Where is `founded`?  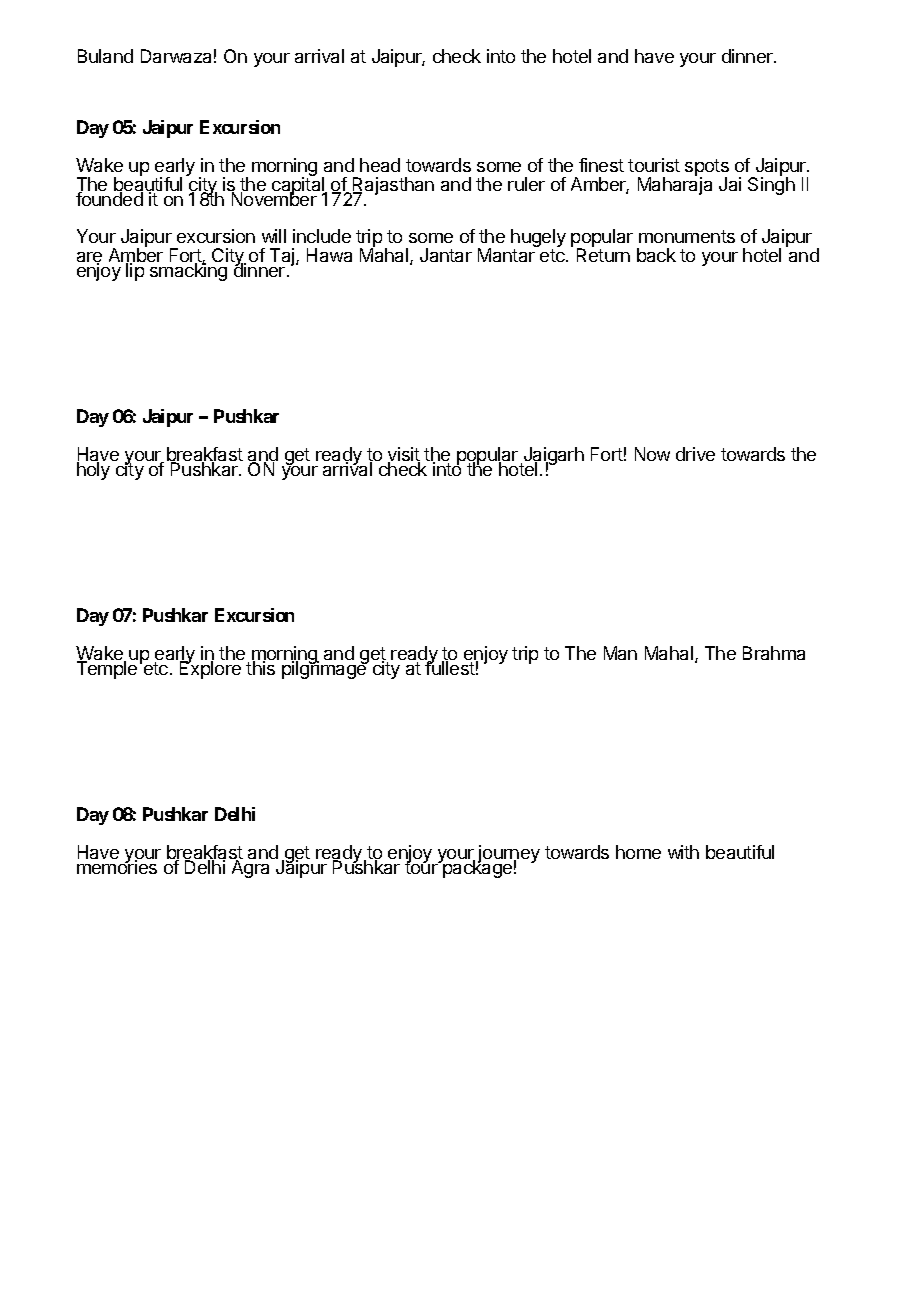
founded is located at coordinates (109, 199).
